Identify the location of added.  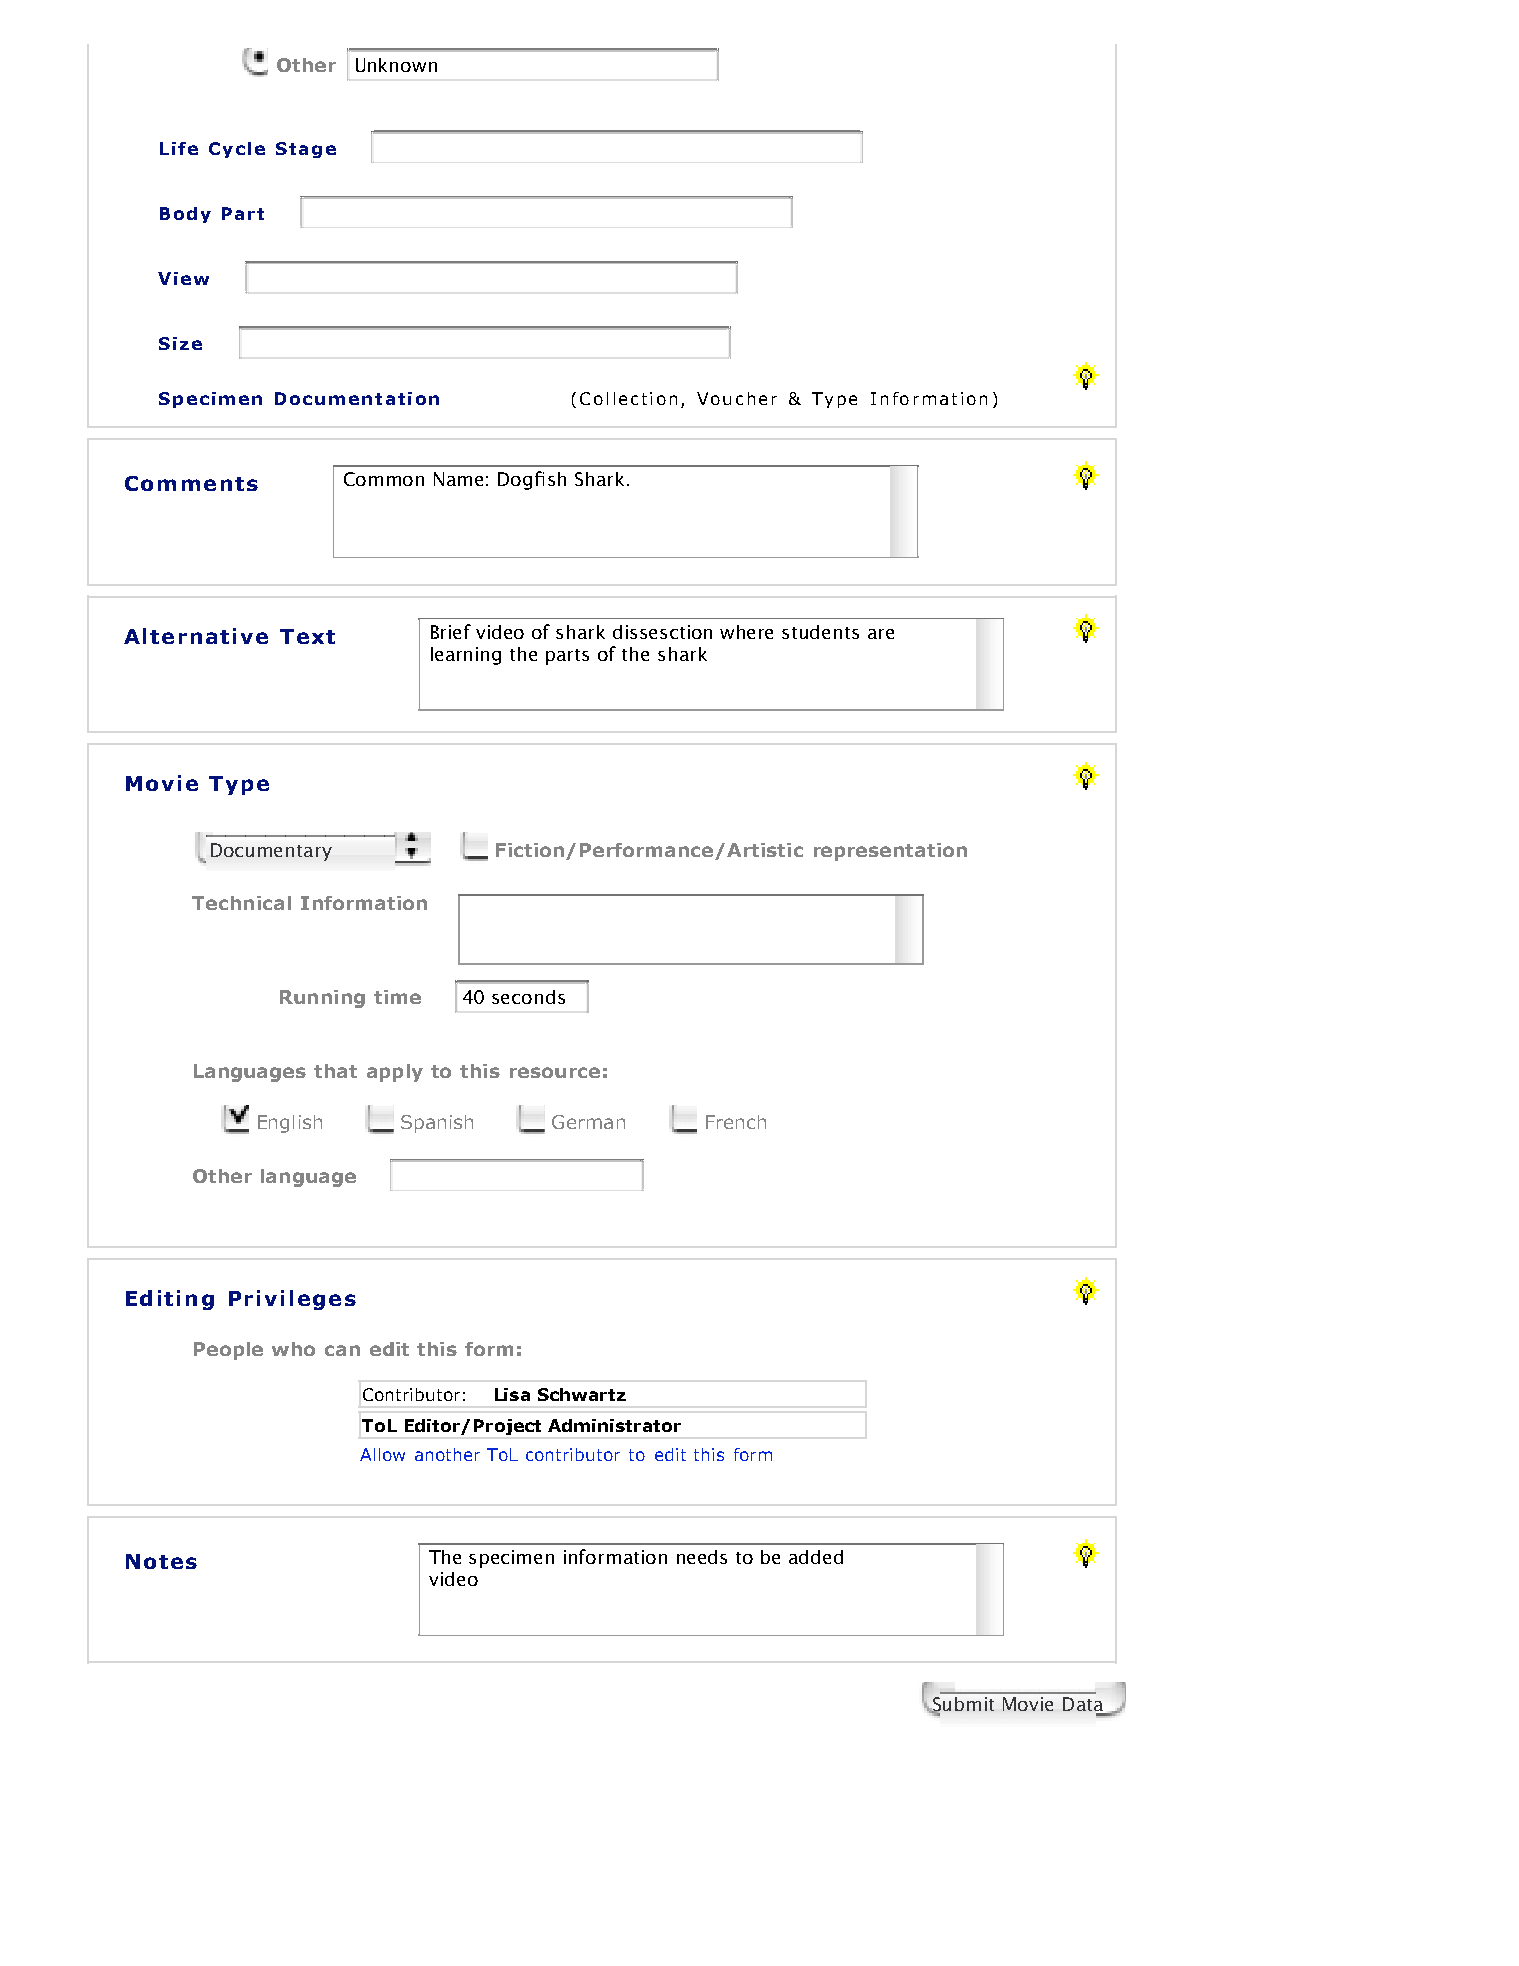
(816, 1557).
